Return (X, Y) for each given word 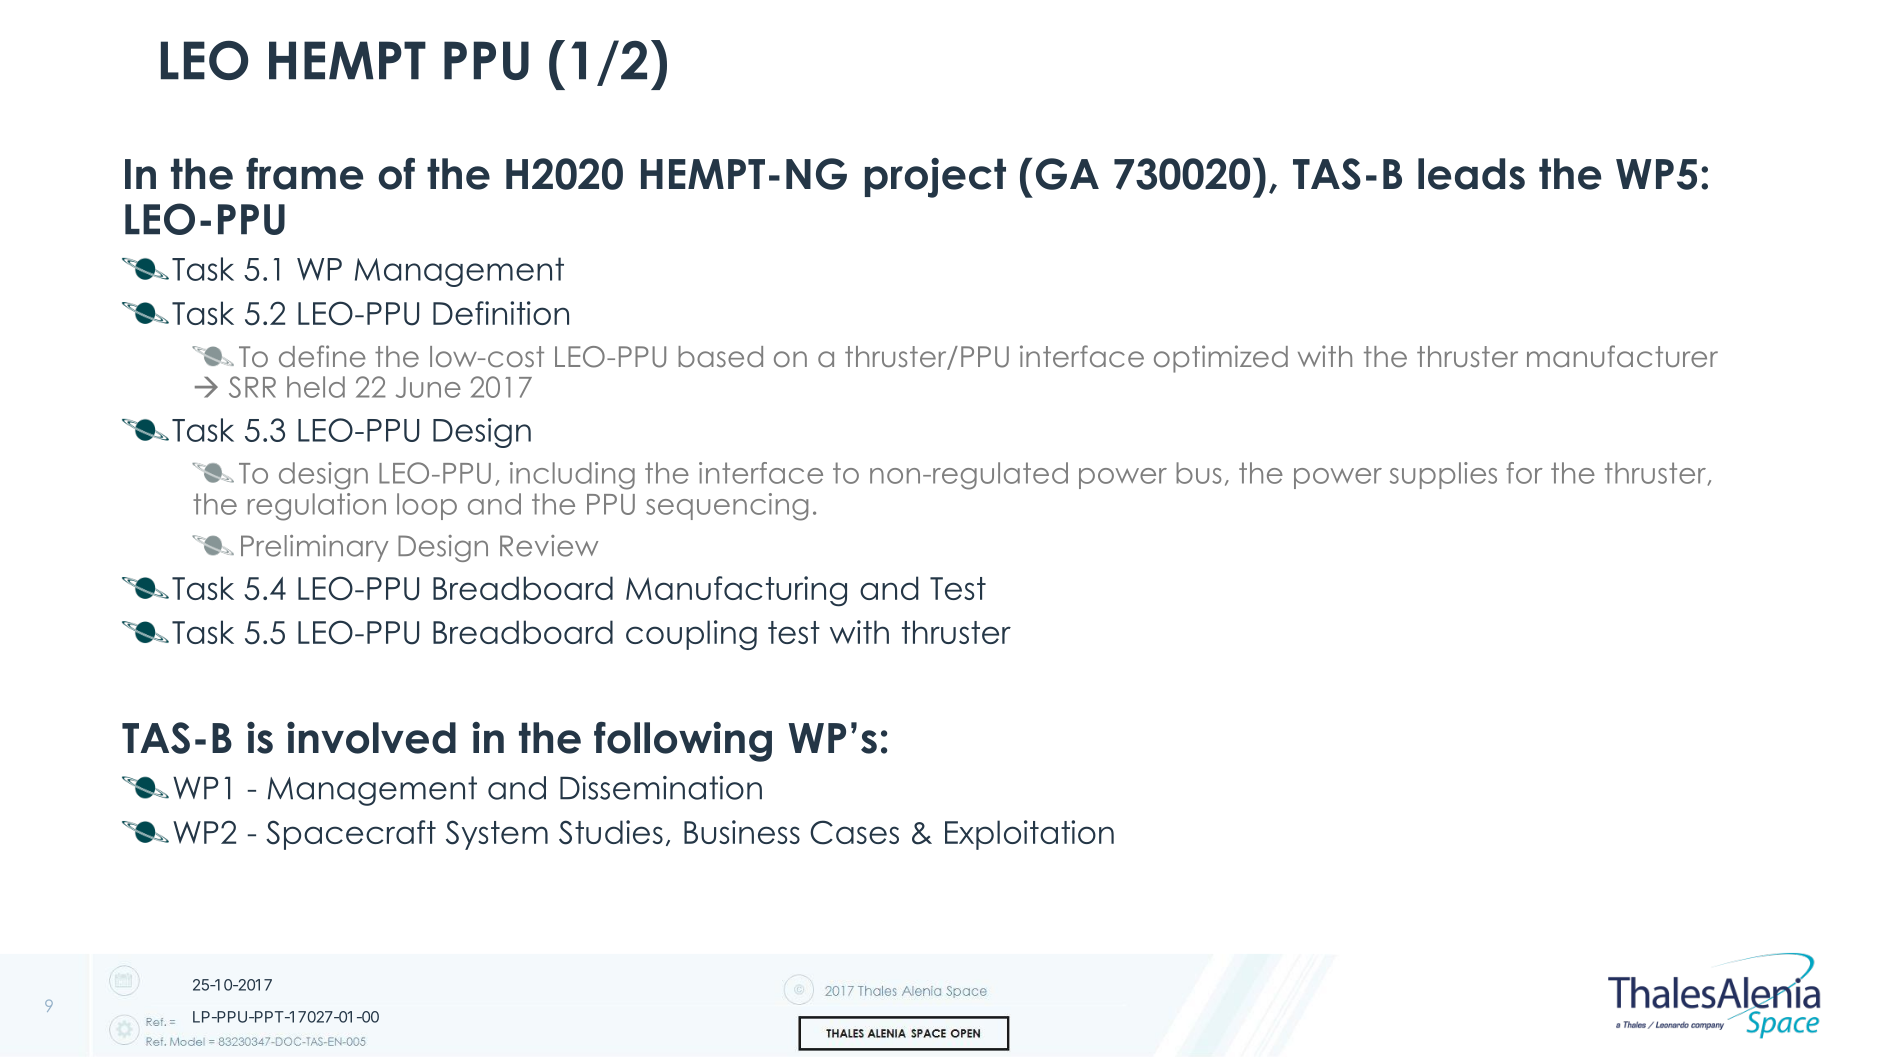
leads (1471, 174)
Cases (854, 832)
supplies (1443, 475)
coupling (691, 635)
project (935, 178)
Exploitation (1029, 835)
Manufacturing (736, 591)
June (428, 387)
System (497, 835)
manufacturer (1622, 356)
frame (304, 174)
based (720, 356)
